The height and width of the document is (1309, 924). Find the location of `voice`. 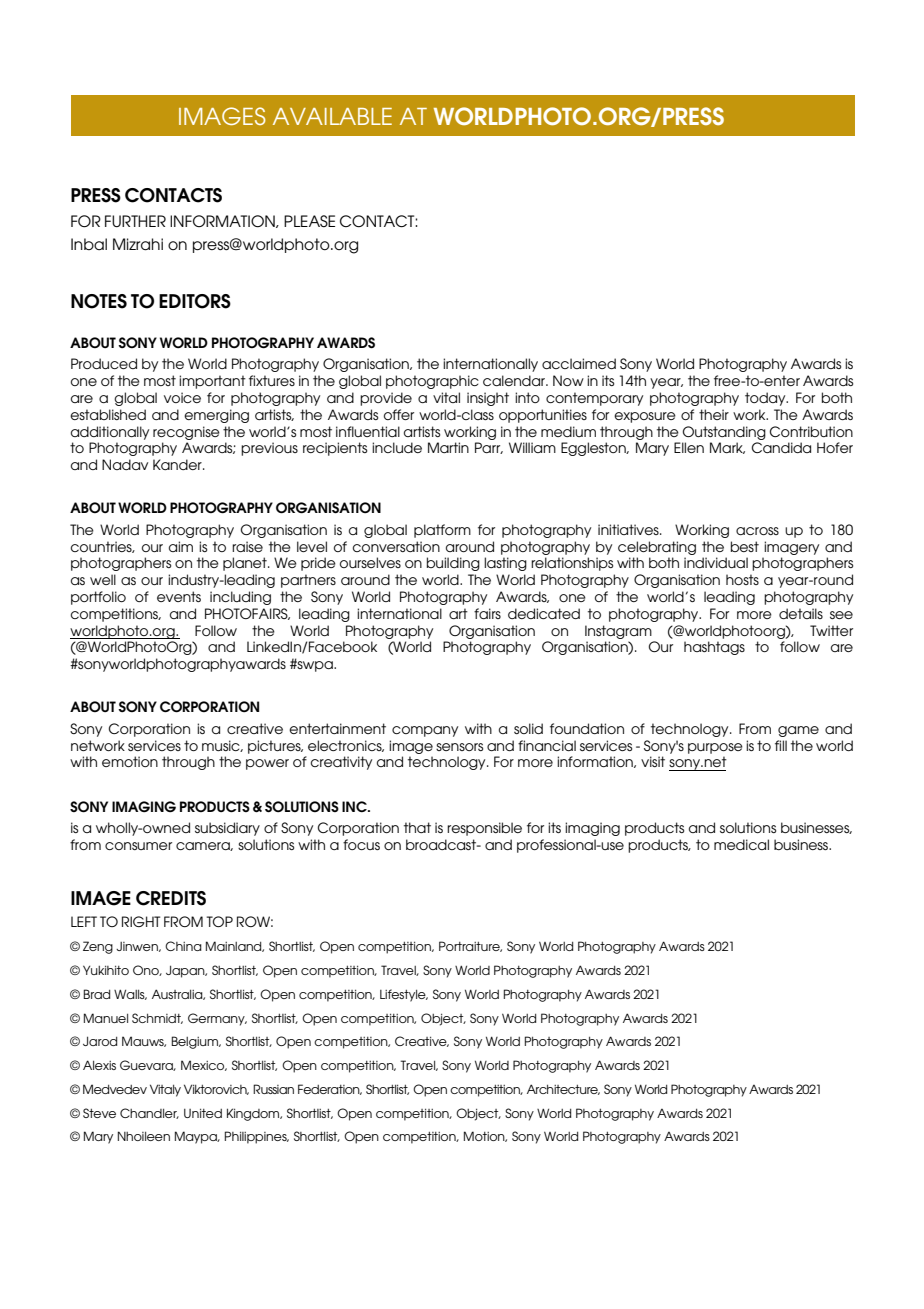

voice is located at coordinates (182, 397).
